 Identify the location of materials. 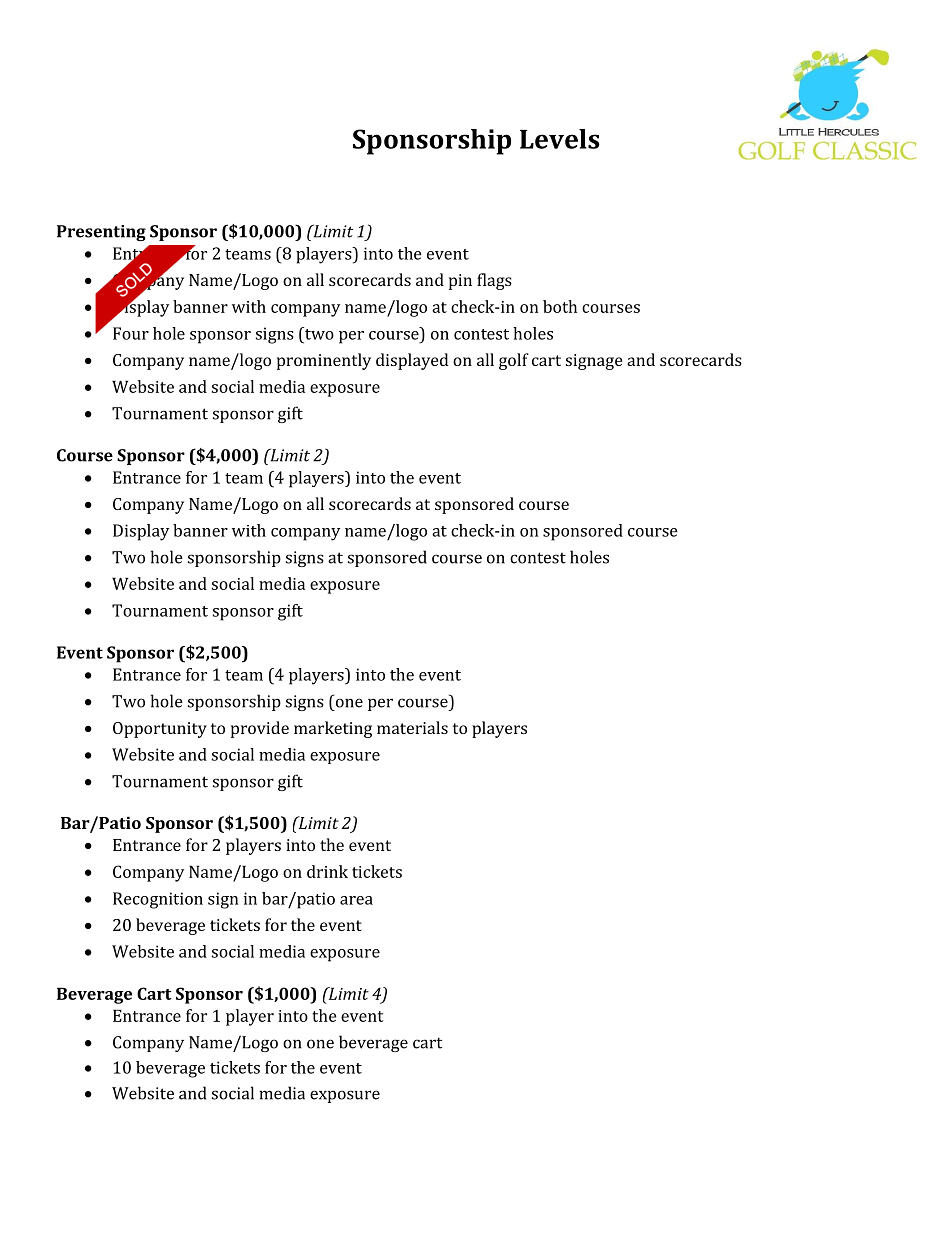
(412, 727).
